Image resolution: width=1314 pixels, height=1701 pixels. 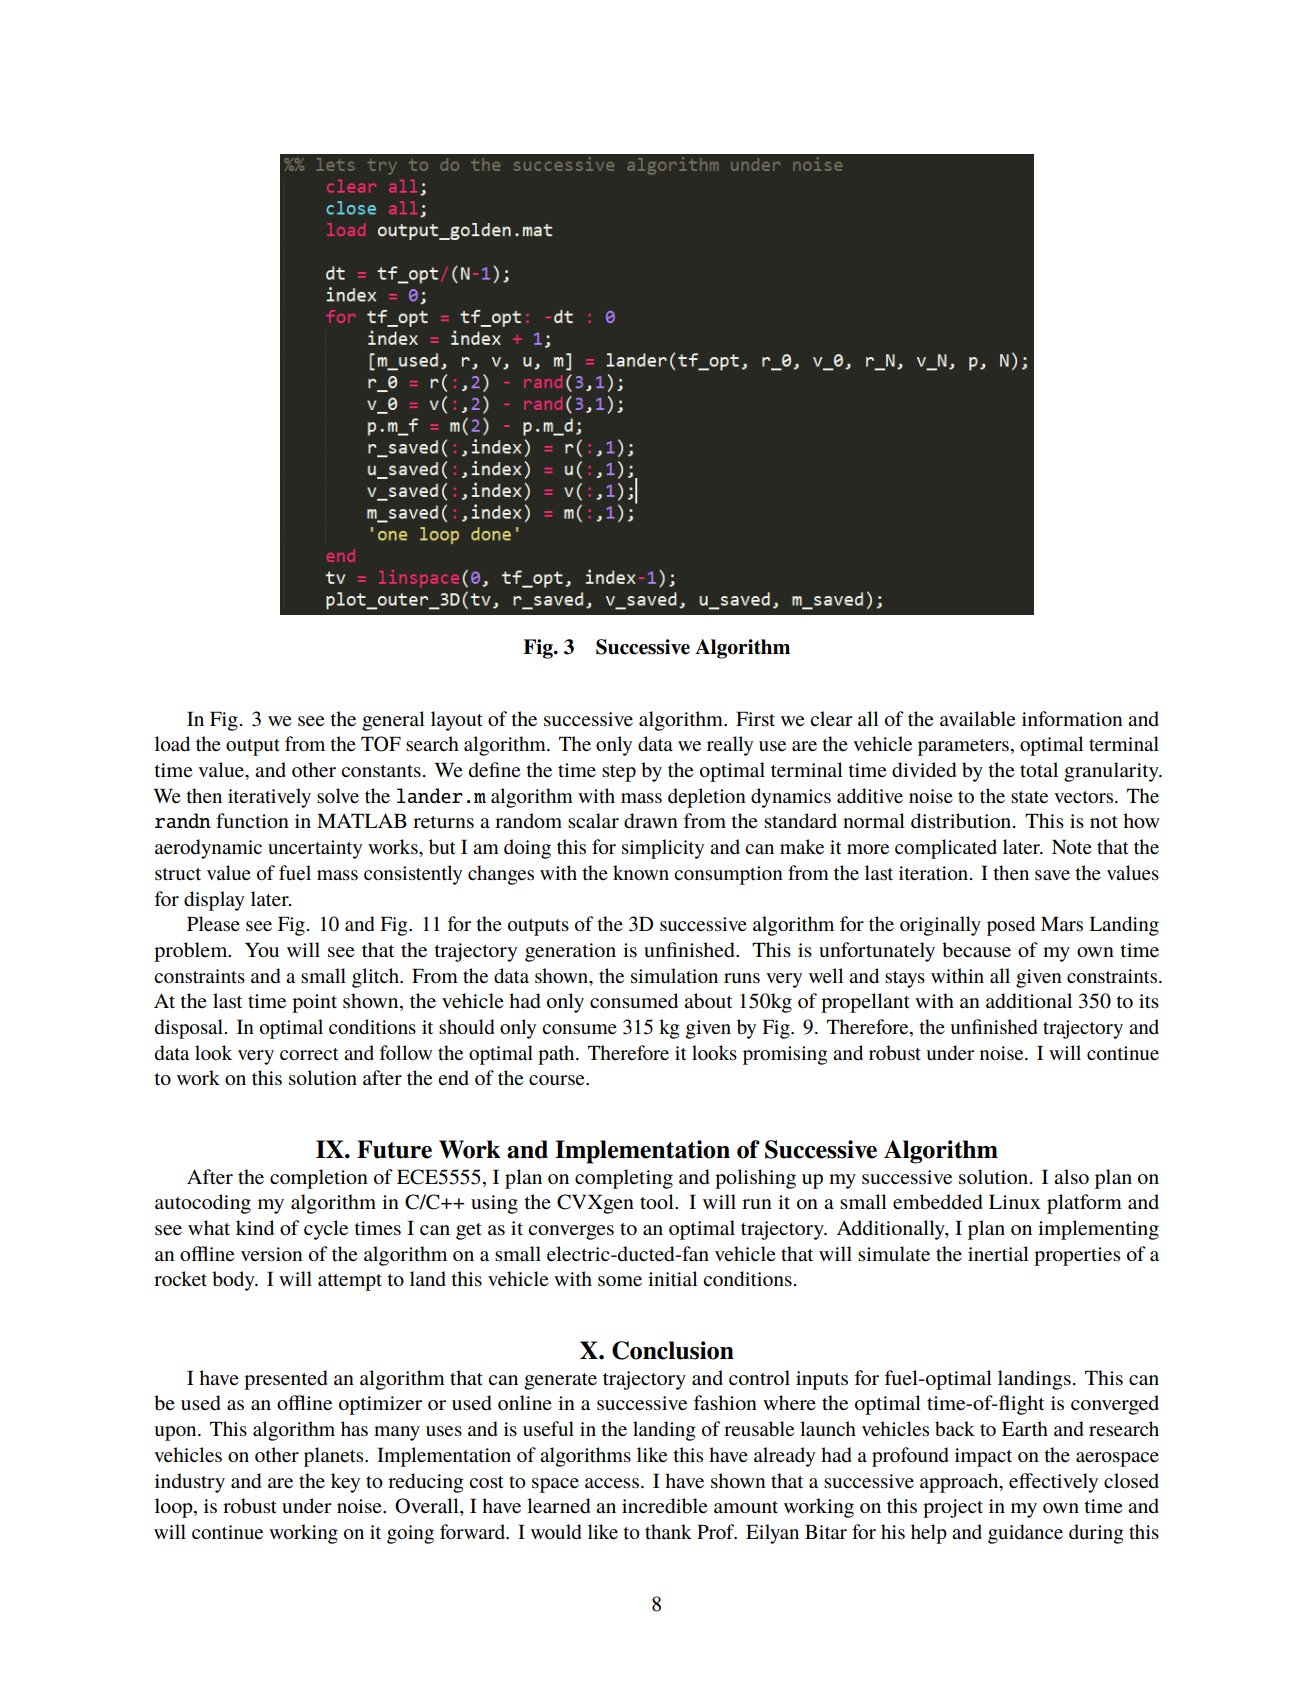 I want to click on also, so click(x=1071, y=1177).
